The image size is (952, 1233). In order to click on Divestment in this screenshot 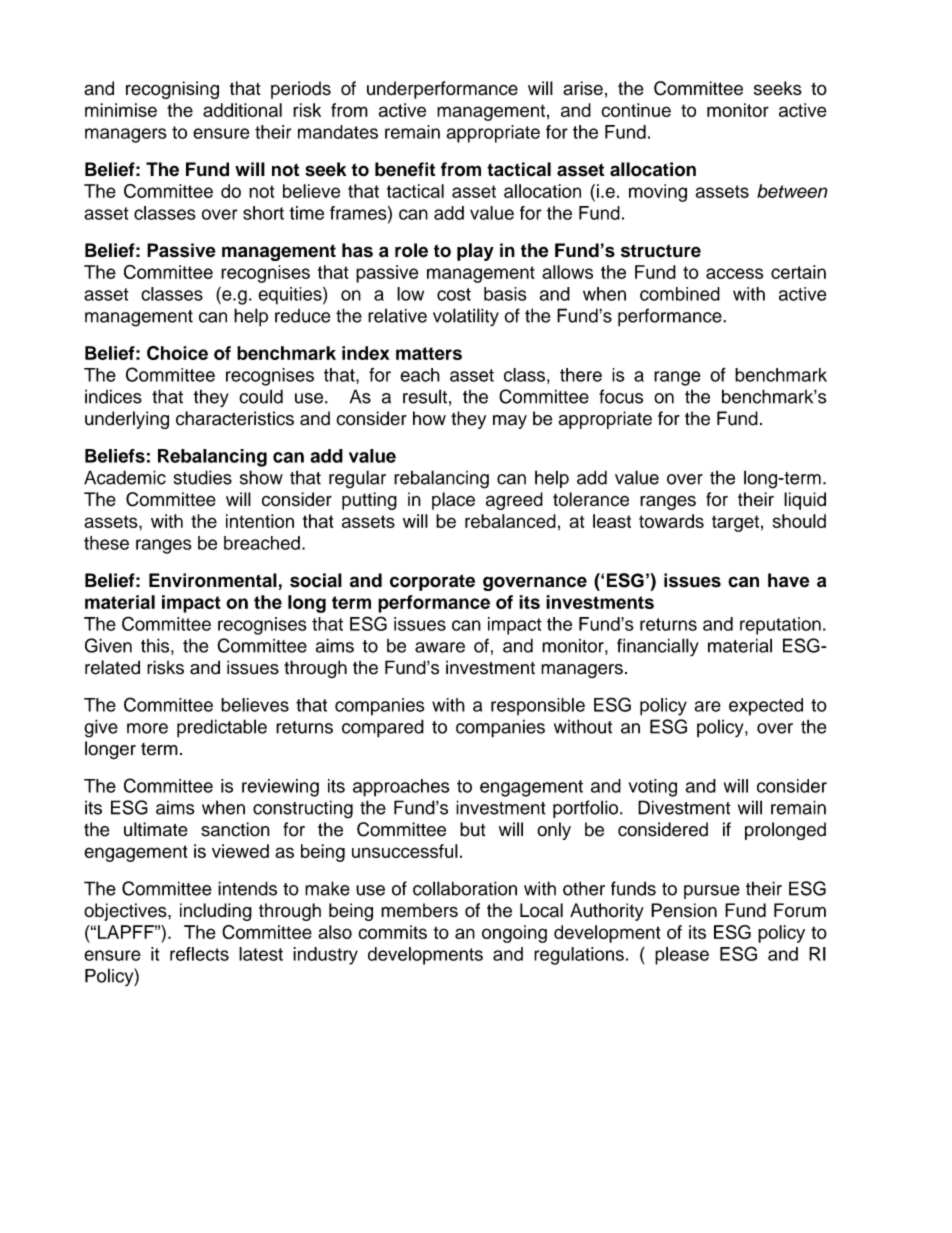, I will do `click(684, 807)`.
